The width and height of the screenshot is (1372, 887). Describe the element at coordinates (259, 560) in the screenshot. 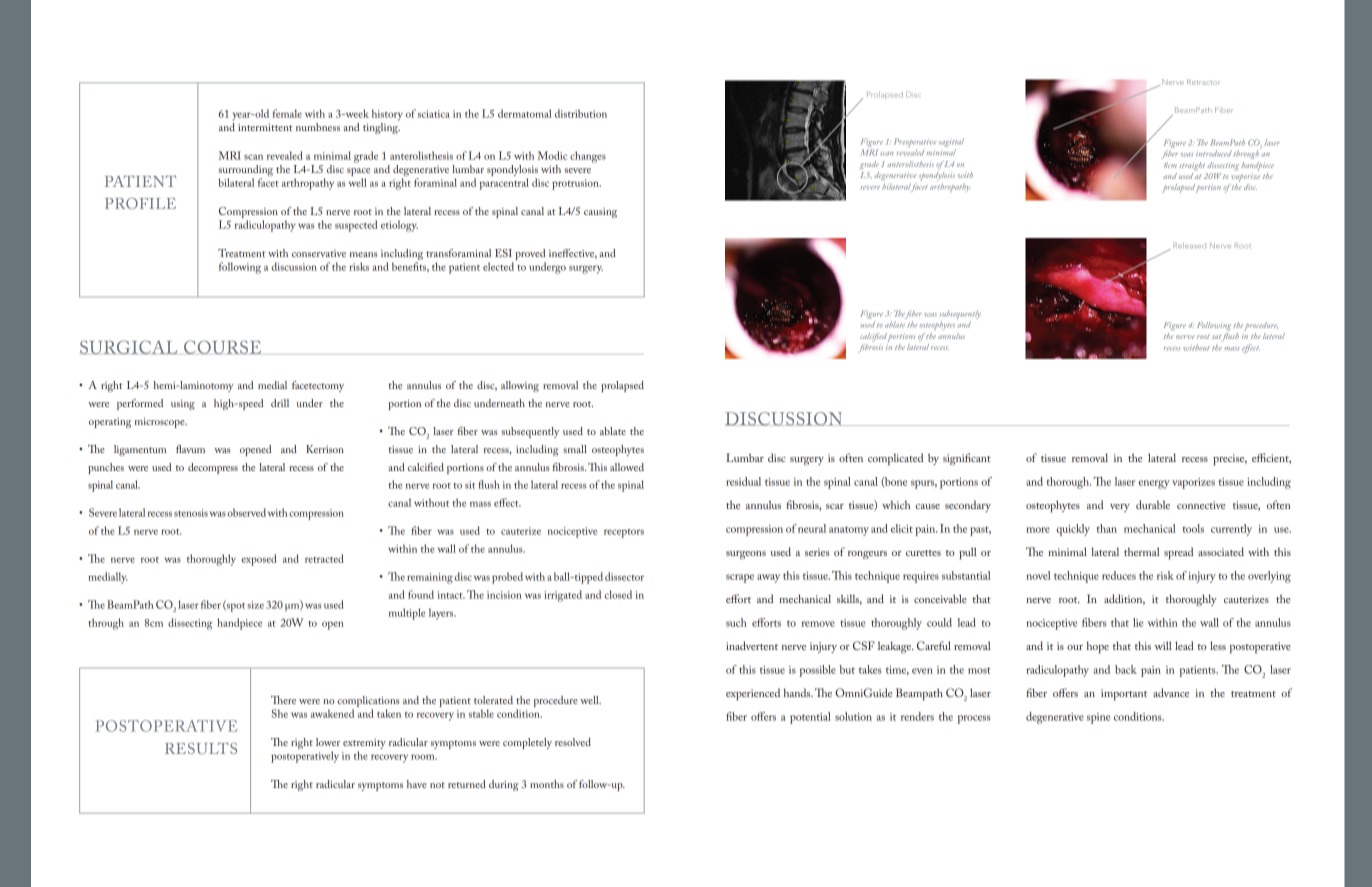

I see `exposed` at that location.
